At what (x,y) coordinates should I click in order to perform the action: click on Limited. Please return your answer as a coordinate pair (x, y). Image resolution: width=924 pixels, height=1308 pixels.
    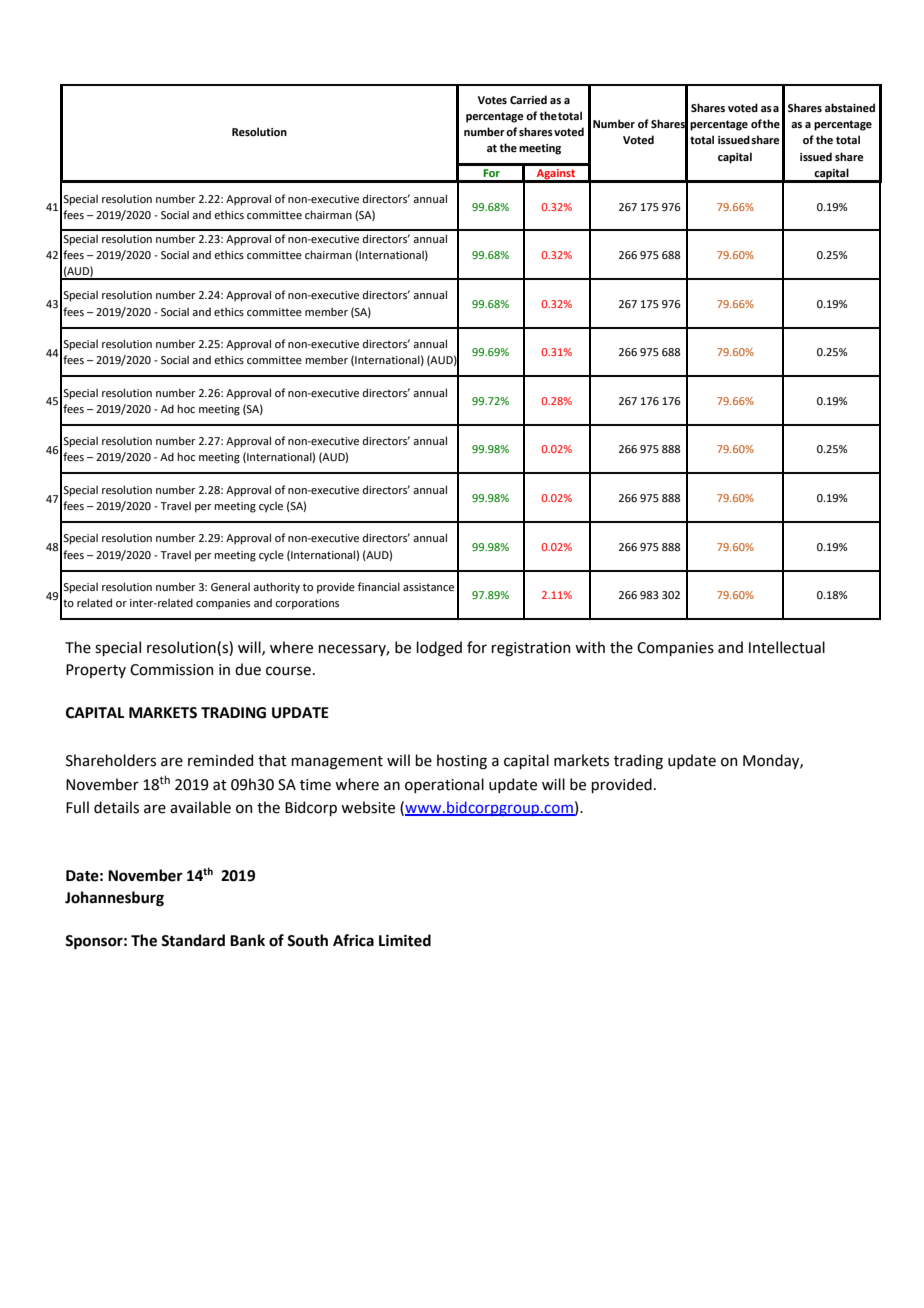
    Looking at the image, I should click on (405, 940).
